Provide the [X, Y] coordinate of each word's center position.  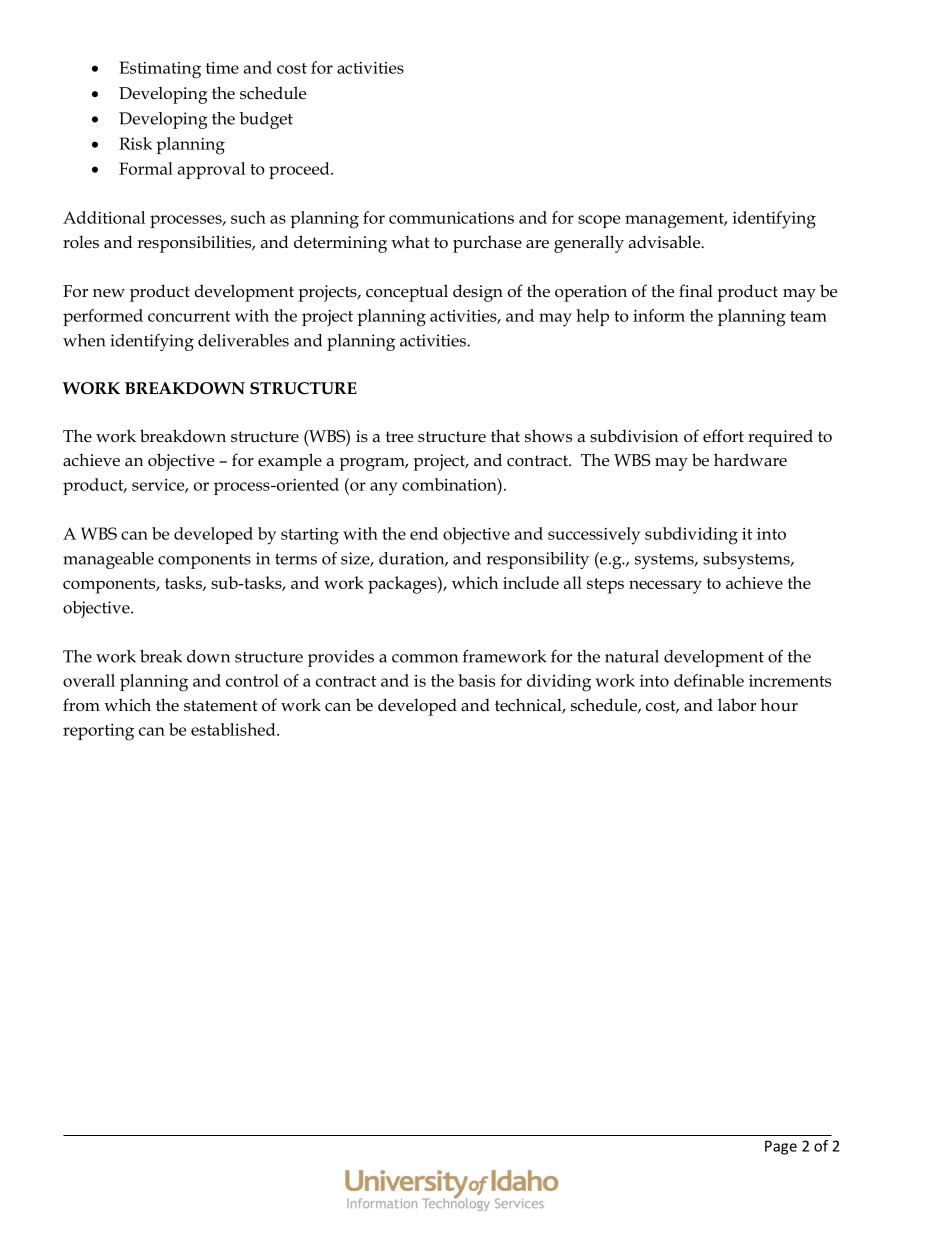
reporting [98, 732]
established [234, 729]
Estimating [160, 70]
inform [659, 315]
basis [476, 680]
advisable [666, 242]
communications [451, 218]
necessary [665, 587]
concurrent [189, 316]
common [425, 658]
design [478, 293]
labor [737, 705]
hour [779, 704]
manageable [108, 560]
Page [781, 1147]
